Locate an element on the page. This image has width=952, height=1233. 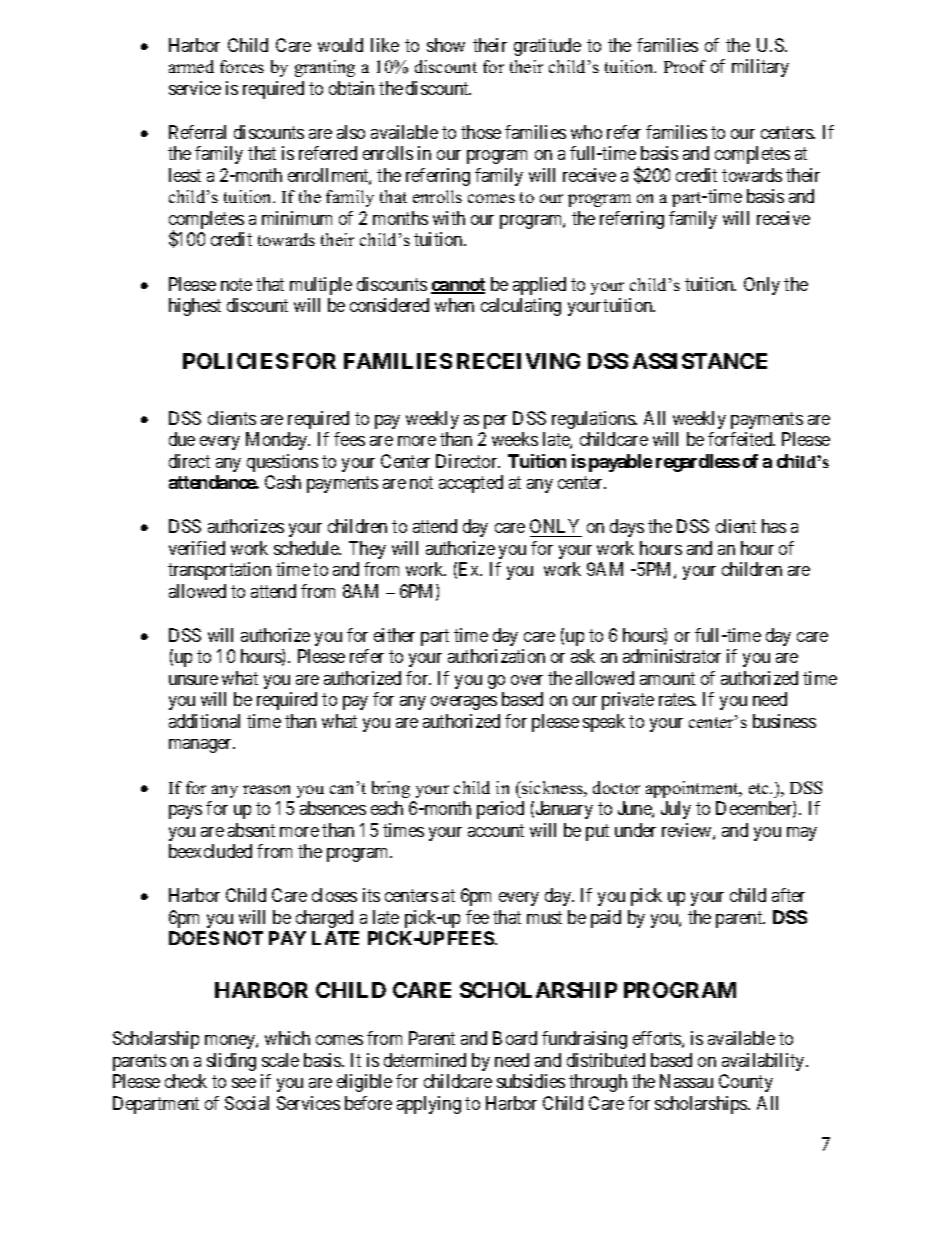
military is located at coordinates (760, 68).
